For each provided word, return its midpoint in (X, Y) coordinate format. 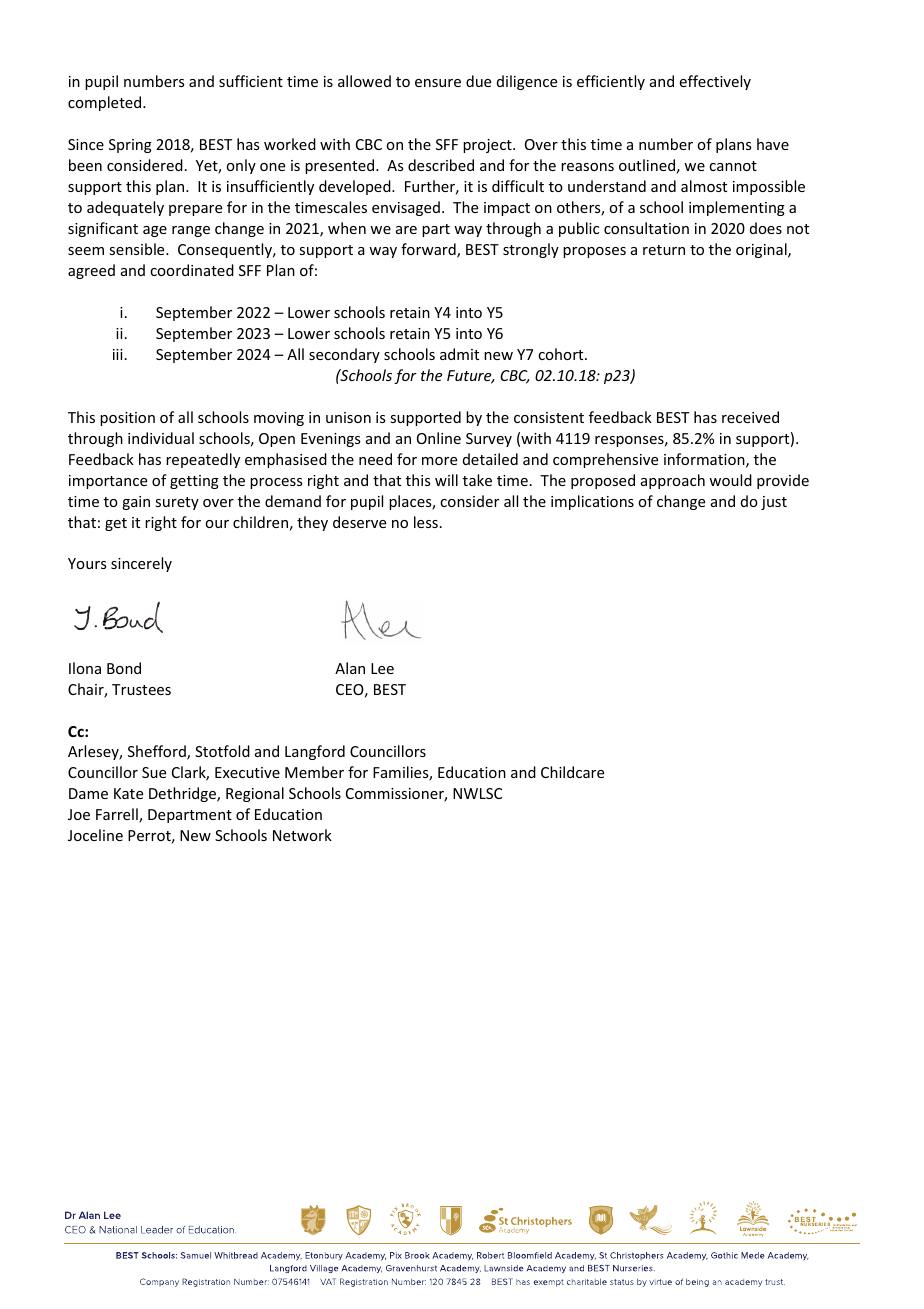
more (439, 461)
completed (106, 103)
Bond (124, 668)
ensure (438, 83)
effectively (715, 82)
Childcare (572, 772)
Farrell (118, 815)
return (664, 250)
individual (161, 438)
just (774, 503)
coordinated (192, 270)
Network (302, 835)
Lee (382, 668)
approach (673, 481)
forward (429, 250)
